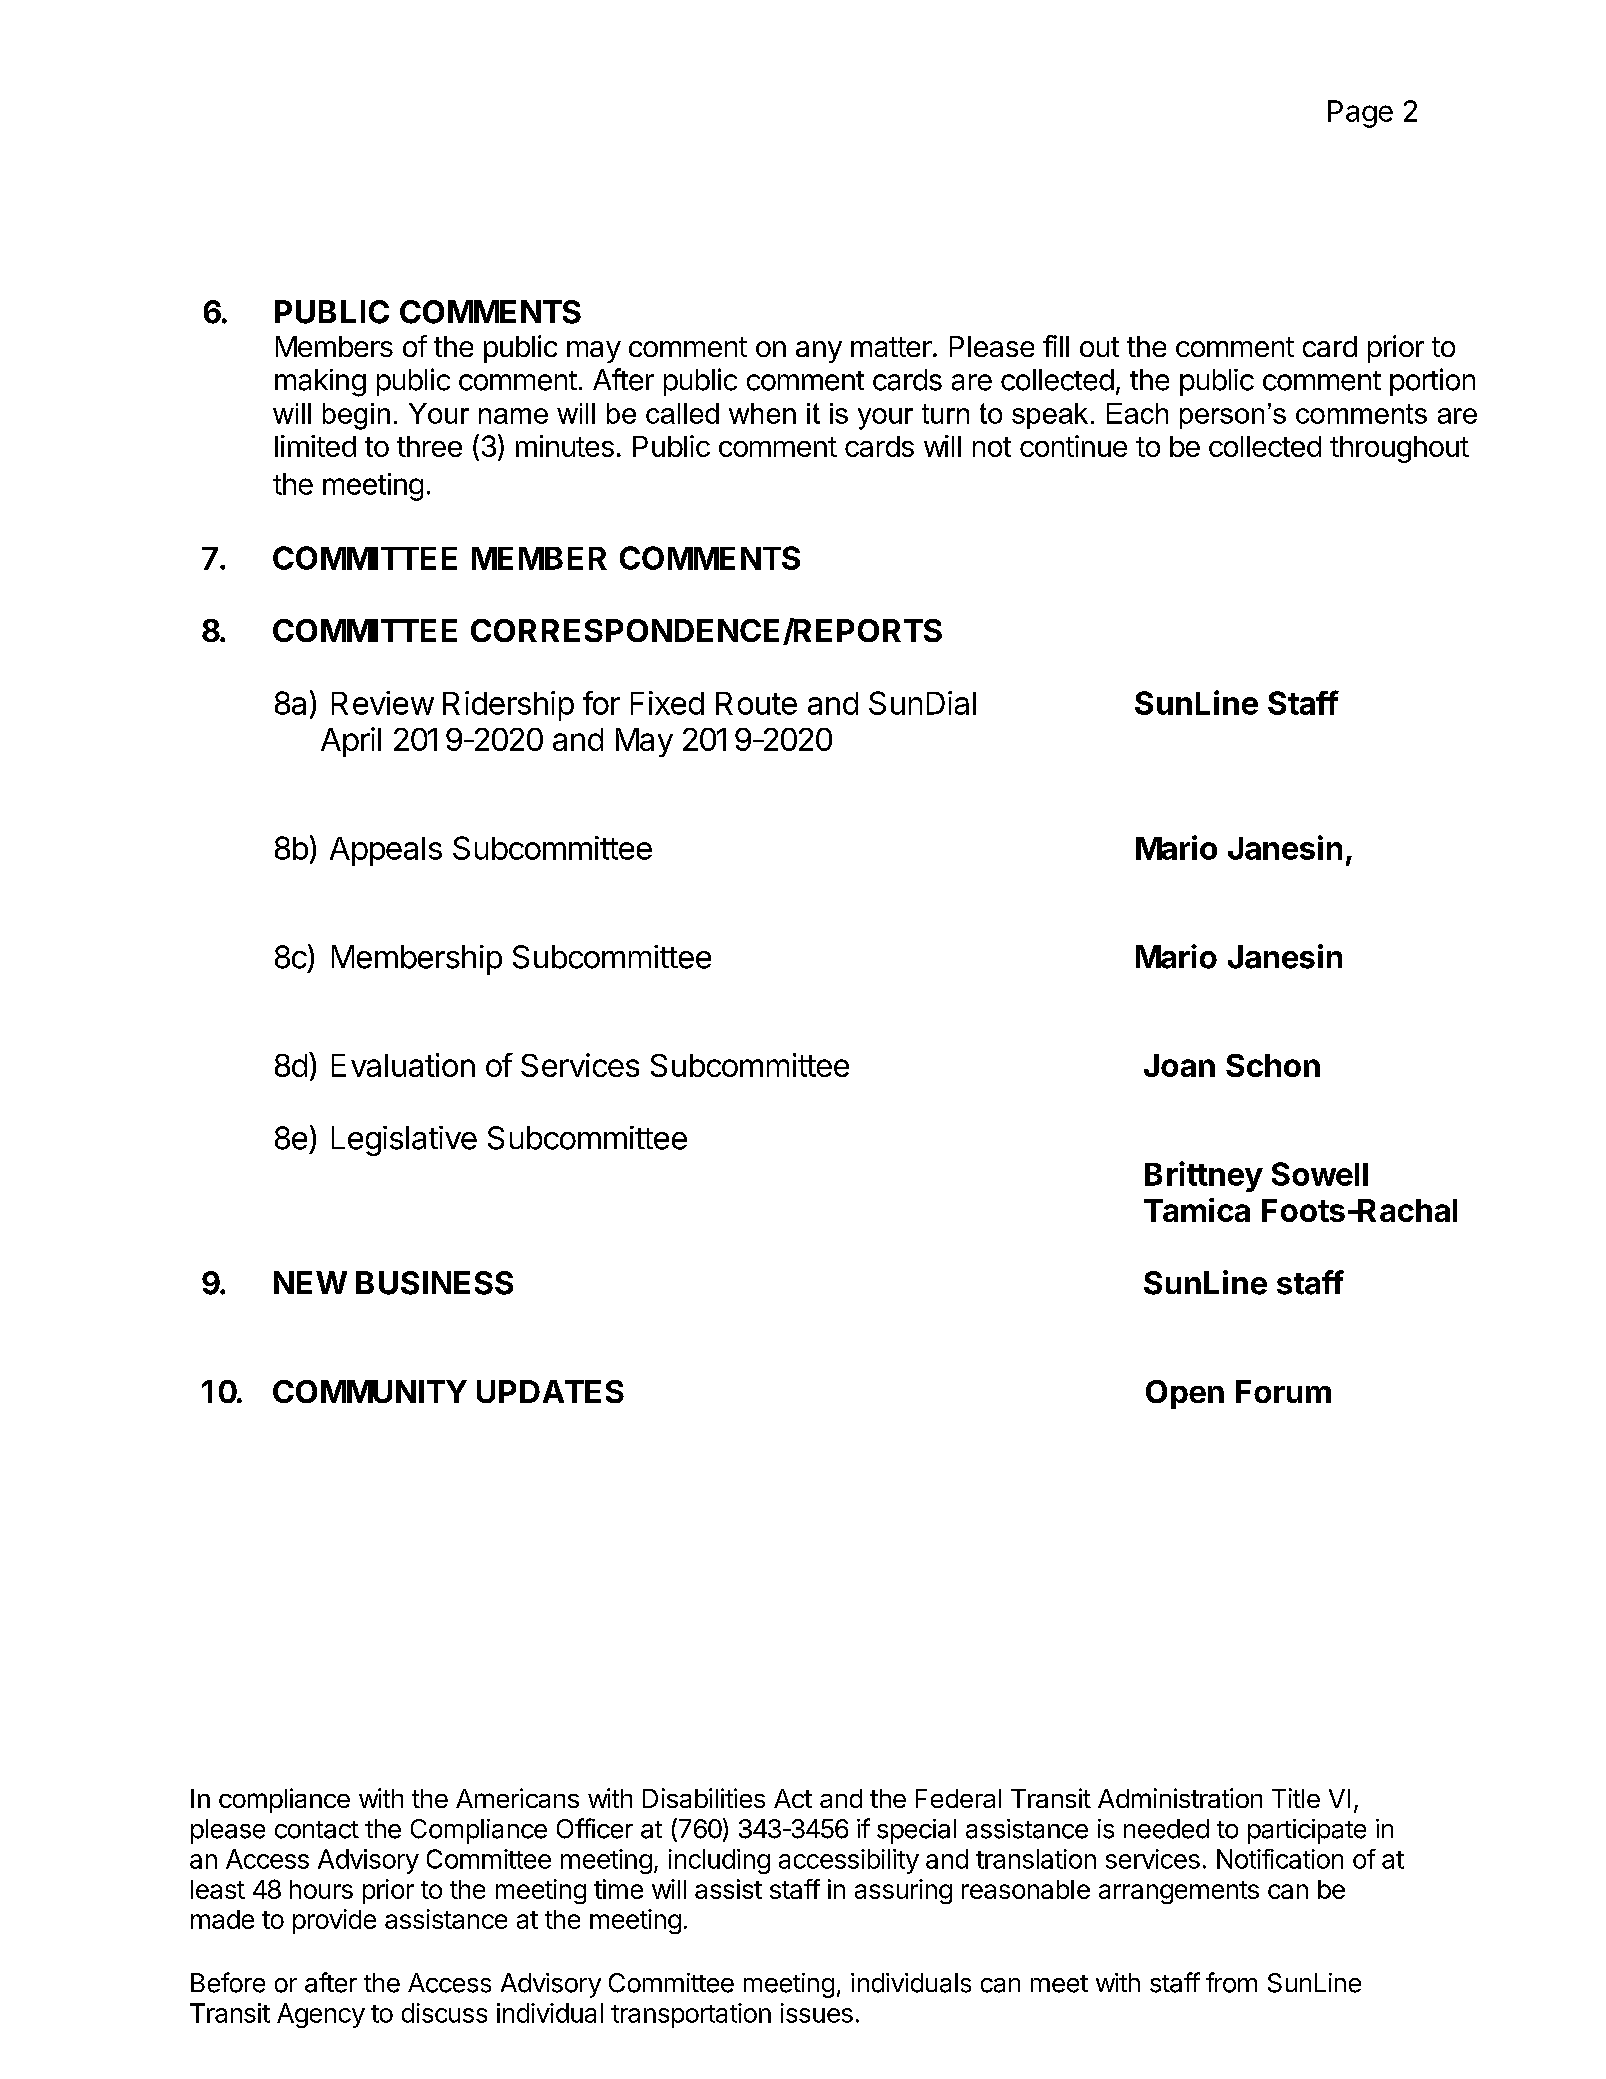 The height and width of the screenshot is (2079, 1606). I want to click on Route, so click(756, 703).
